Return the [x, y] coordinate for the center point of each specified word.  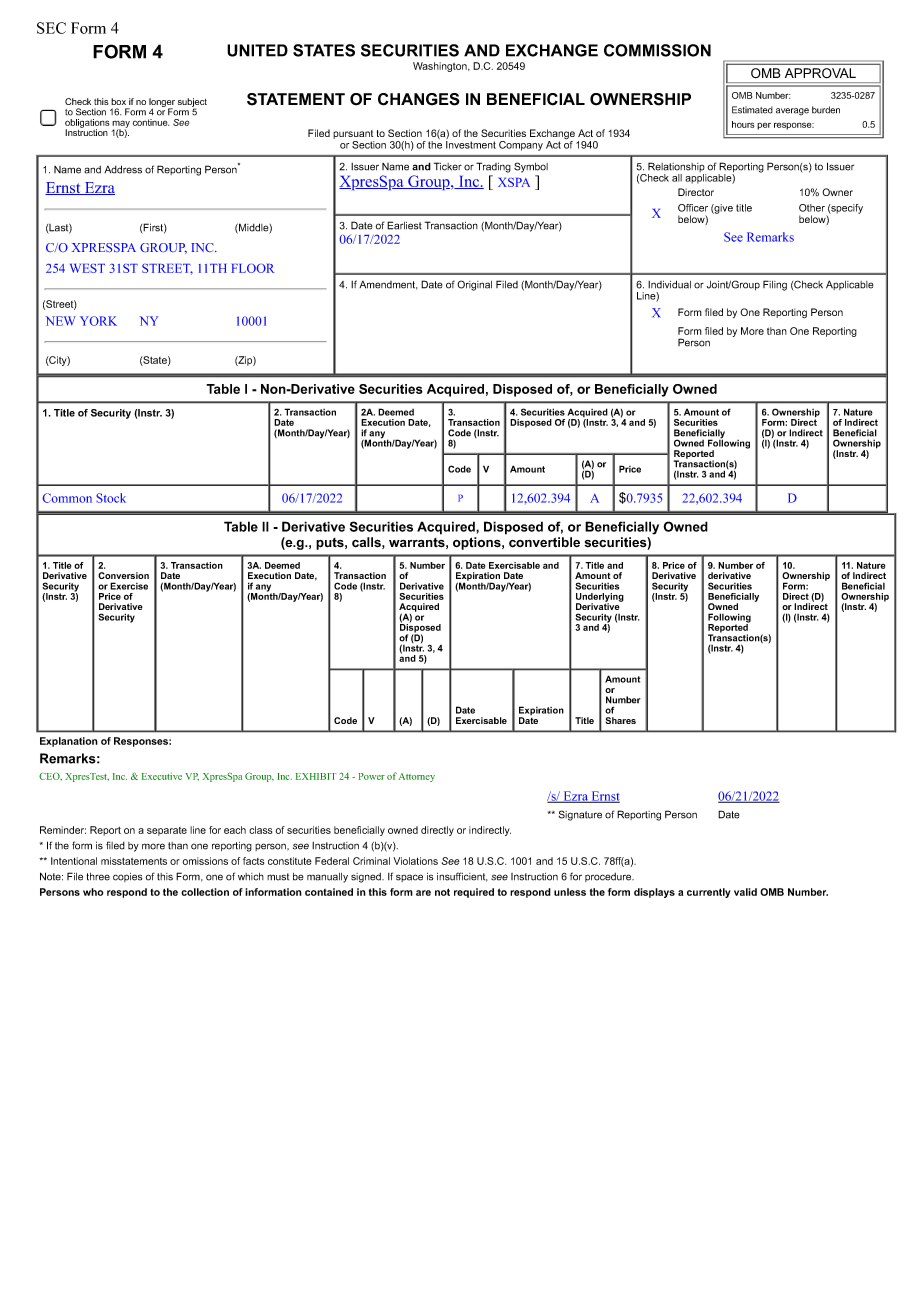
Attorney [416, 777]
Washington [441, 67]
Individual [669, 284]
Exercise [129, 586]
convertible [544, 542]
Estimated [752, 110]
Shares [621, 720]
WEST [87, 268]
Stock [111, 498]
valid [745, 892]
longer [162, 103]
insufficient [462, 877]
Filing [775, 285]
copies [128, 877]
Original [474, 285]
